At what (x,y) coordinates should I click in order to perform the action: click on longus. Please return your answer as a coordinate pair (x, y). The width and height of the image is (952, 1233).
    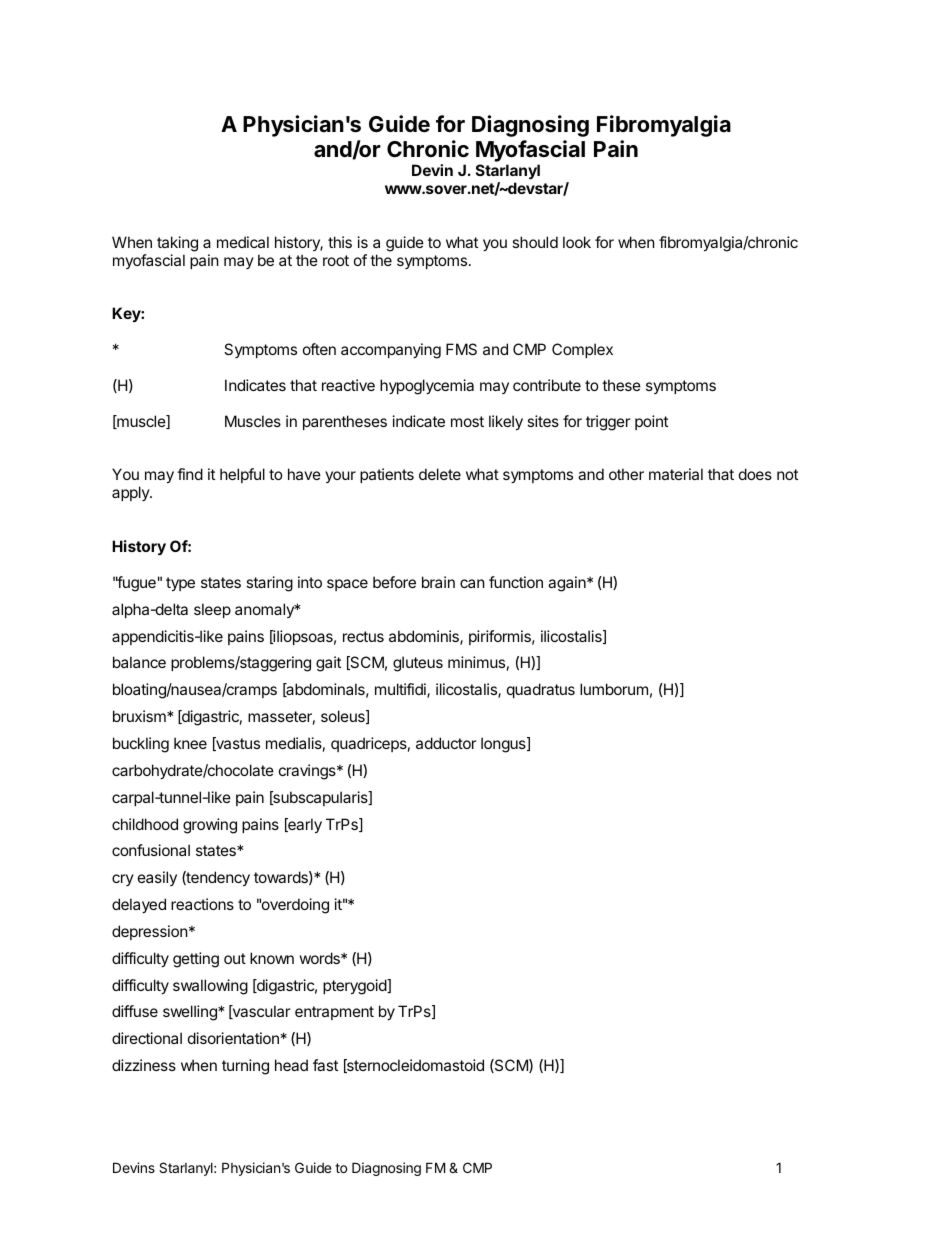
    Looking at the image, I should click on (504, 745).
